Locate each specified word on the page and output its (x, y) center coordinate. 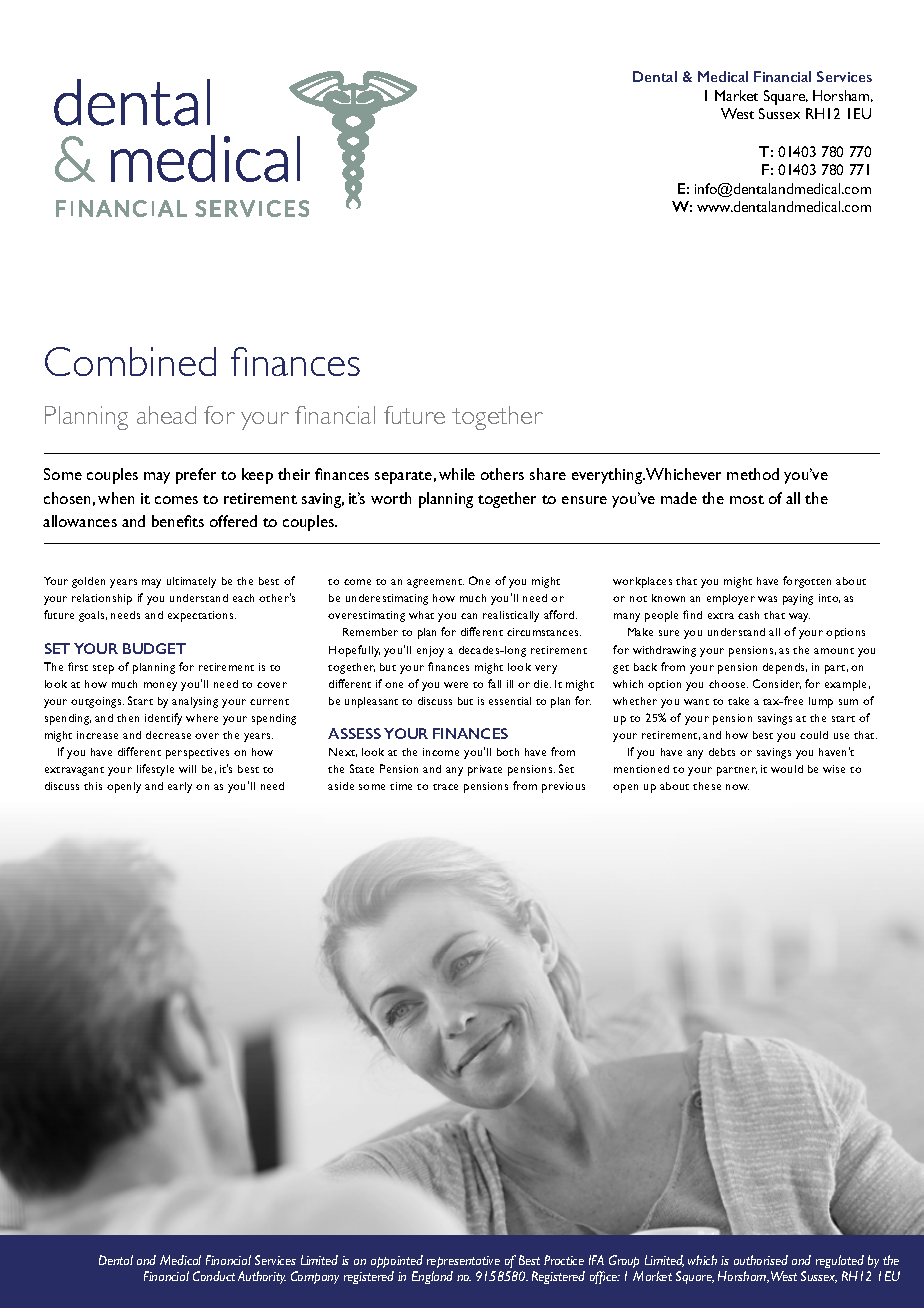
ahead (166, 415)
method (753, 474)
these (707, 786)
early (180, 787)
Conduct (214, 1276)
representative (463, 1262)
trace (445, 787)
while (457, 474)
